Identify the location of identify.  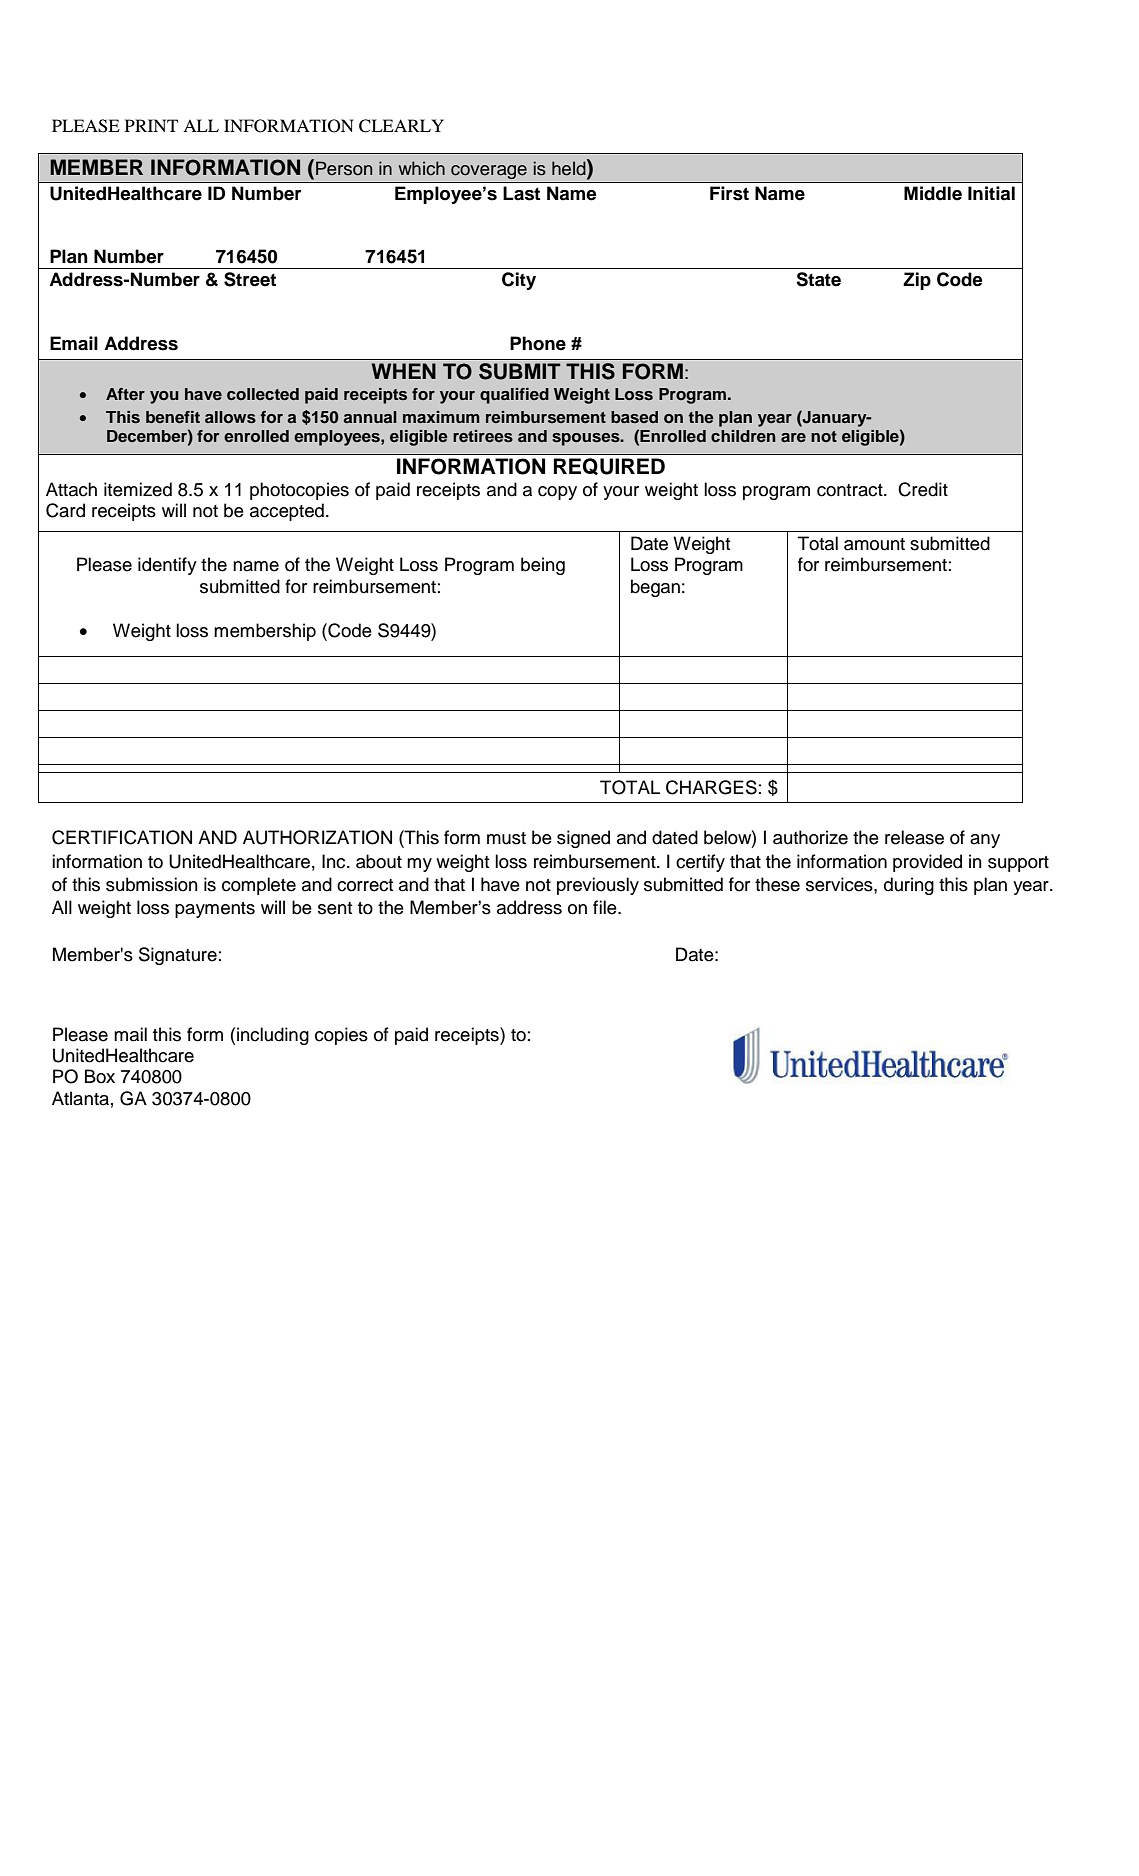
(167, 566).
